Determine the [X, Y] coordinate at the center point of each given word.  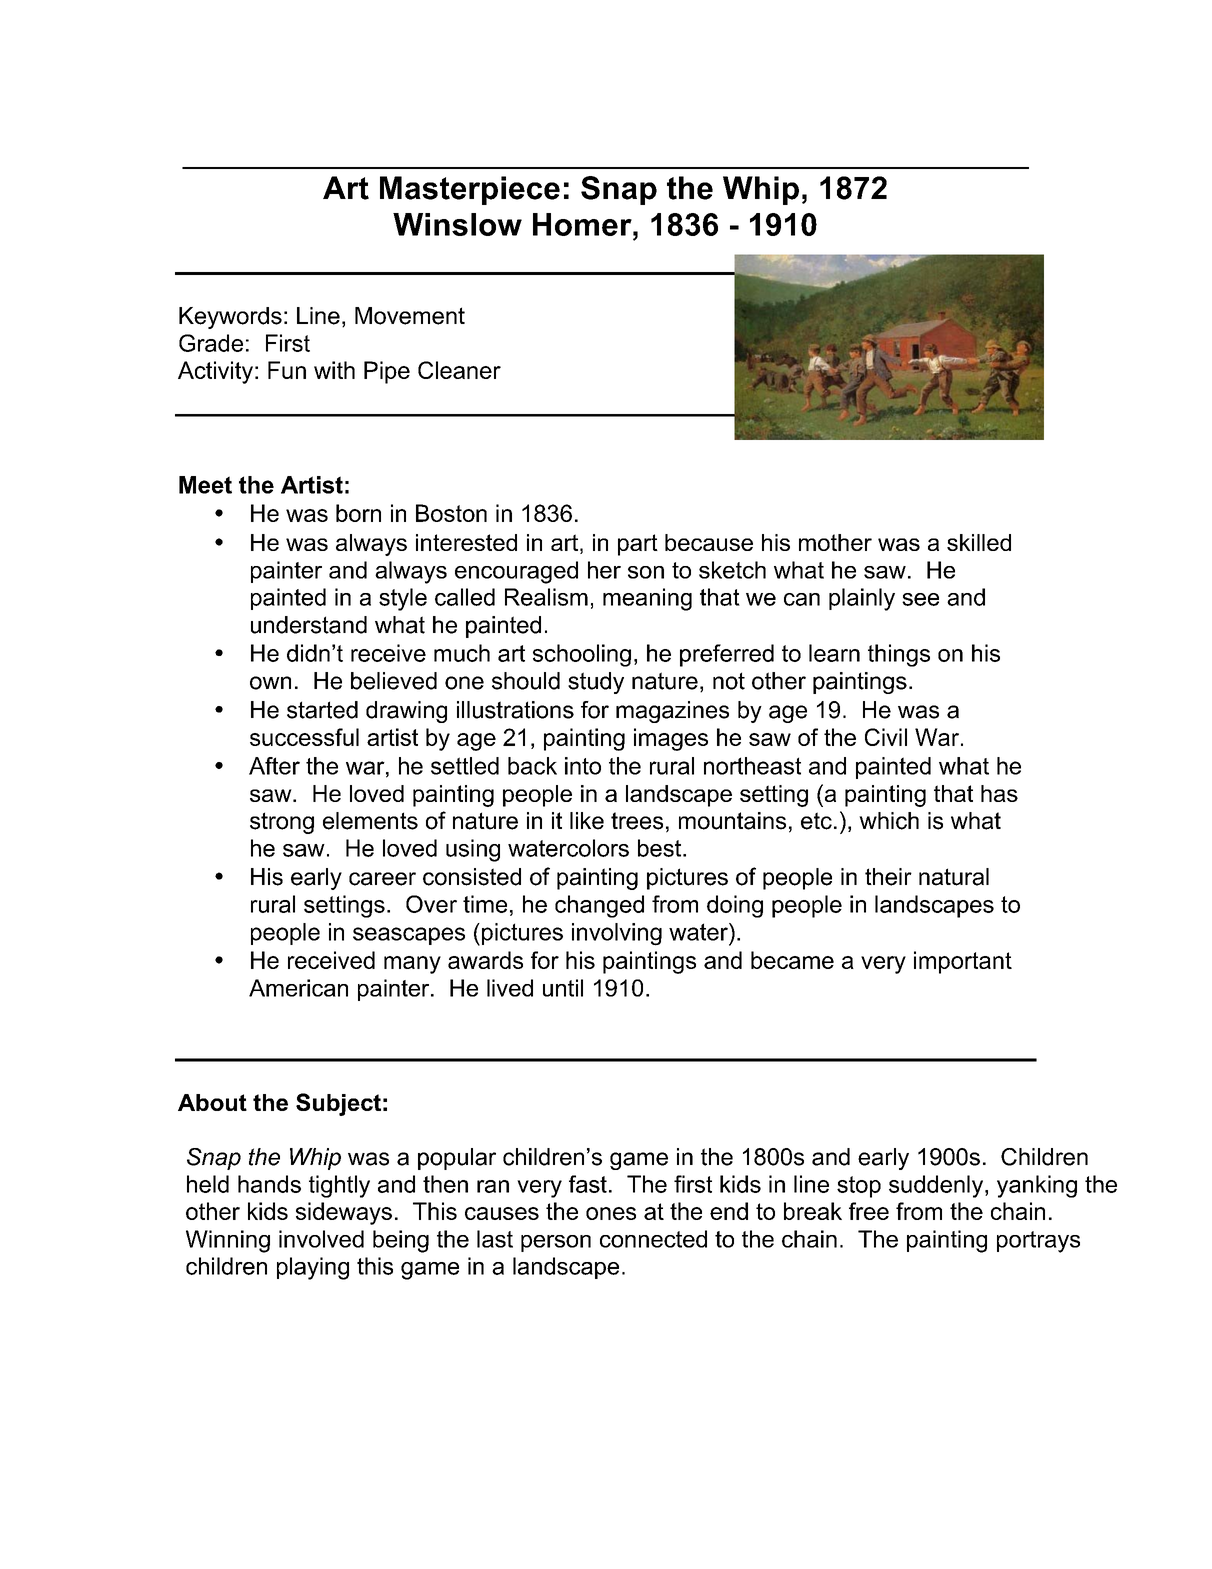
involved [321, 1239]
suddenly [937, 1186]
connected [653, 1239]
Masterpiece [470, 190]
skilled [979, 542]
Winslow [457, 224]
